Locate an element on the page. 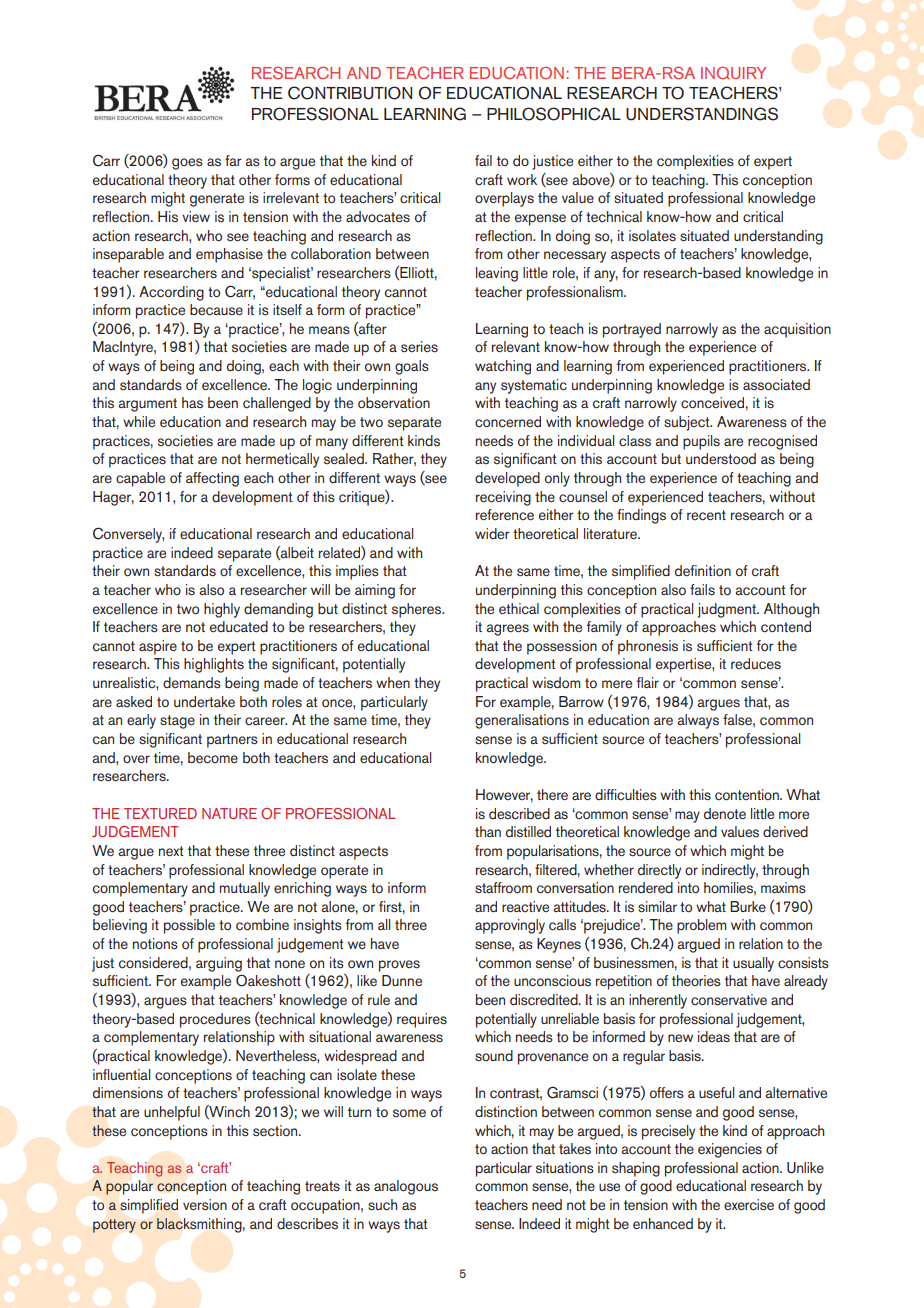  agrees is located at coordinates (507, 630).
